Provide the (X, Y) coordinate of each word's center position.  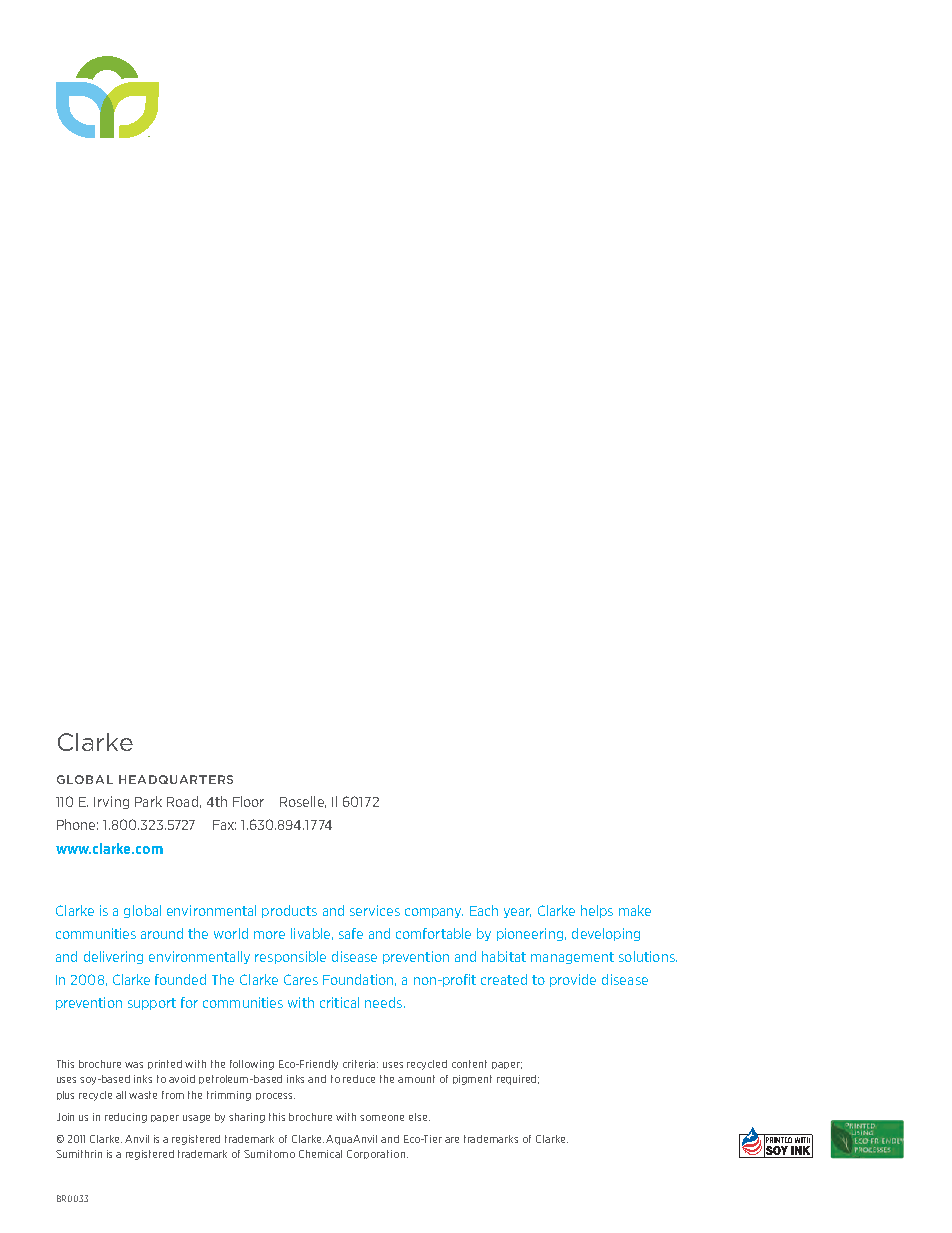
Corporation (376, 1154)
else (419, 1117)
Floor (248, 801)
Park (148, 801)
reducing (126, 1118)
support (152, 1004)
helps (597, 911)
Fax (224, 825)
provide (573, 980)
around (162, 933)
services (375, 910)
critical (339, 1002)
